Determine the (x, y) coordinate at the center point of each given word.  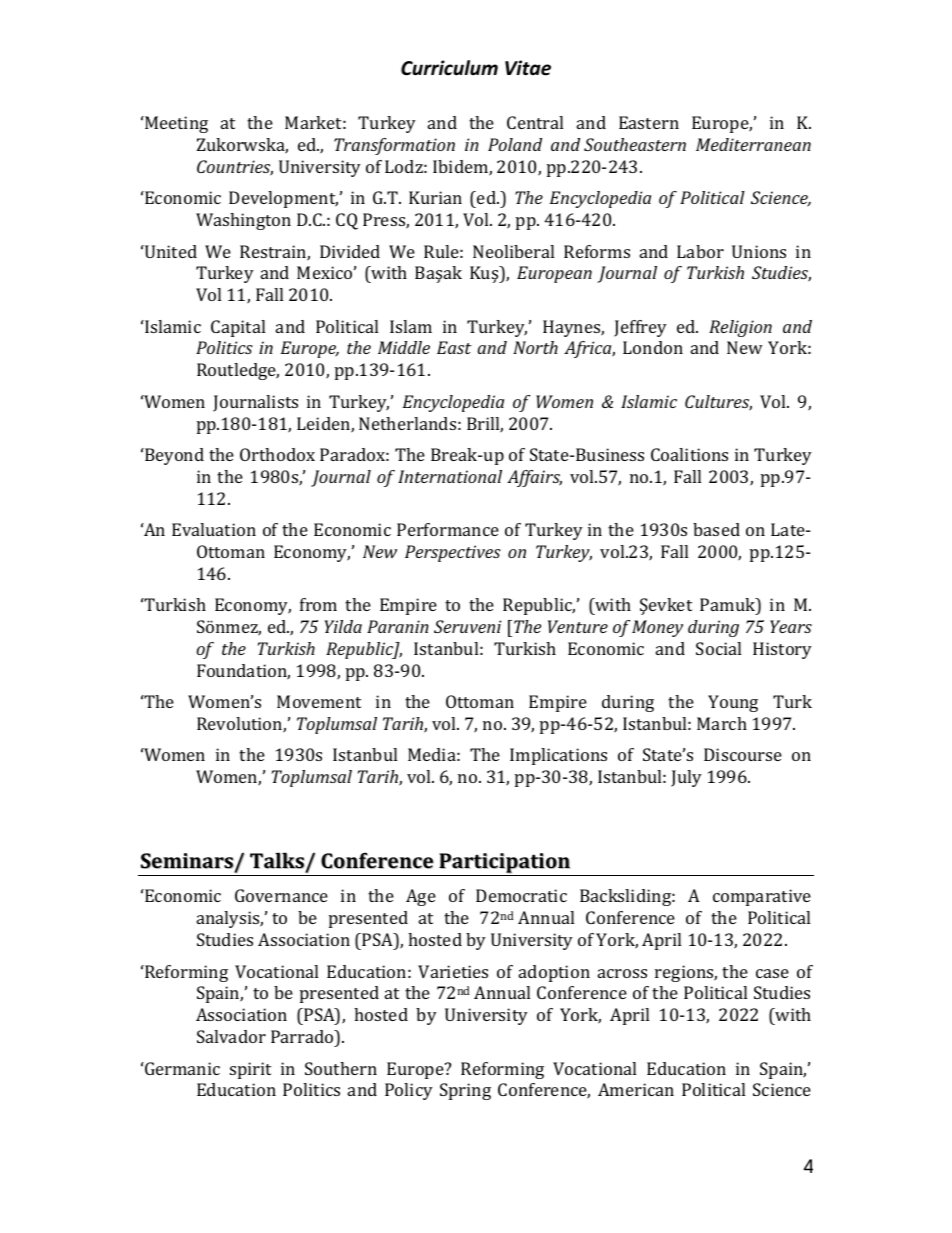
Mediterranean (753, 144)
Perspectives (453, 553)
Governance (281, 895)
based (716, 529)
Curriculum (449, 68)
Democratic (521, 895)
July (686, 778)
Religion (740, 328)
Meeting (175, 124)
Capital (238, 328)
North (535, 347)
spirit (250, 1070)
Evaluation (214, 529)
